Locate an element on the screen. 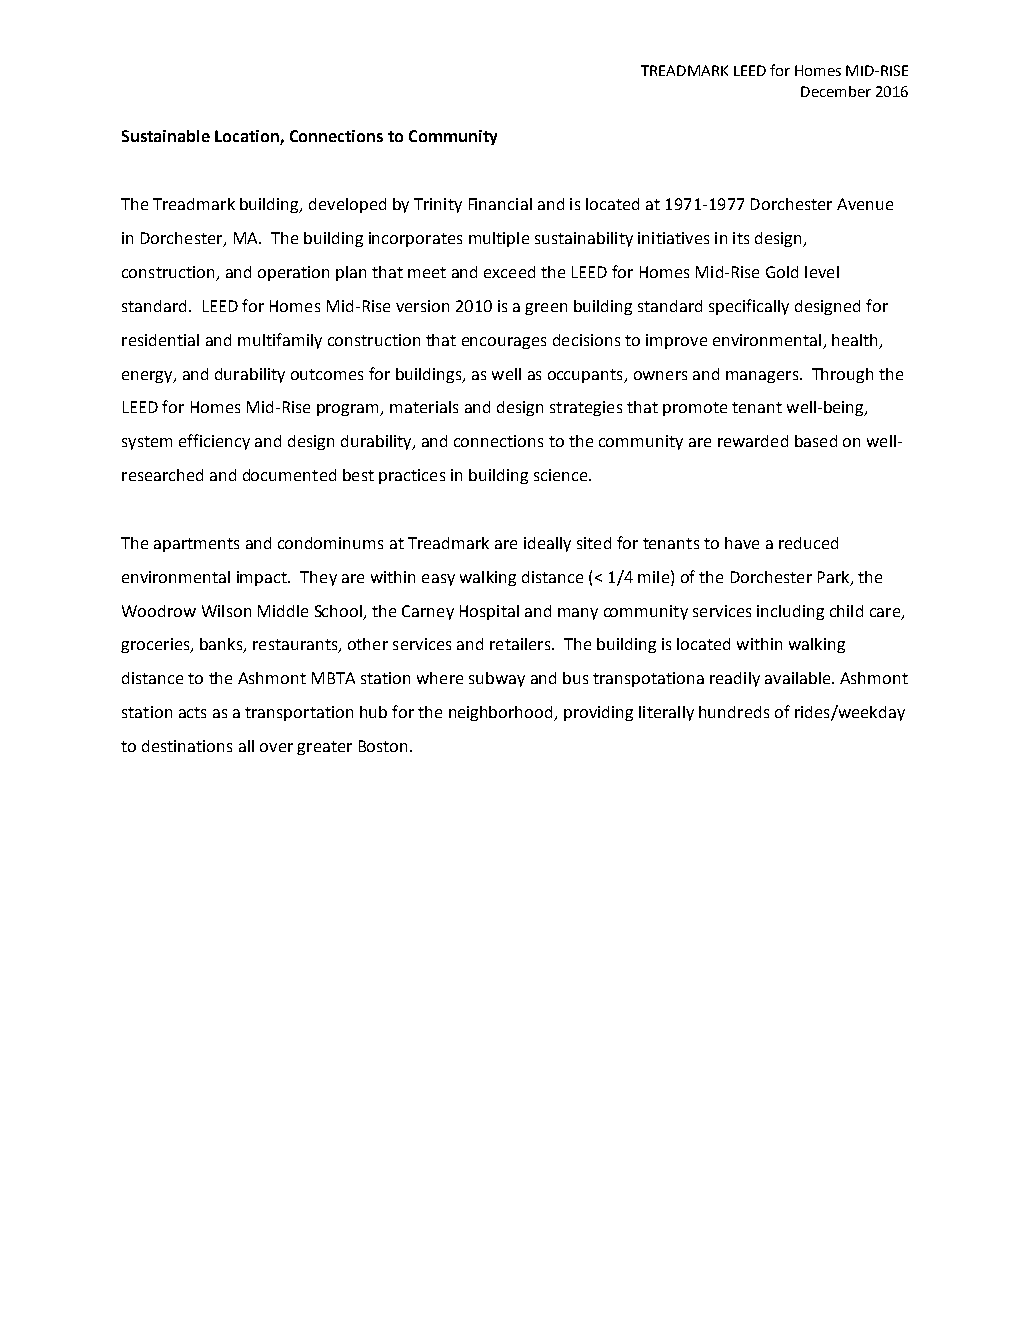 The width and height of the screenshot is (1030, 1332). documented is located at coordinates (289, 475).
